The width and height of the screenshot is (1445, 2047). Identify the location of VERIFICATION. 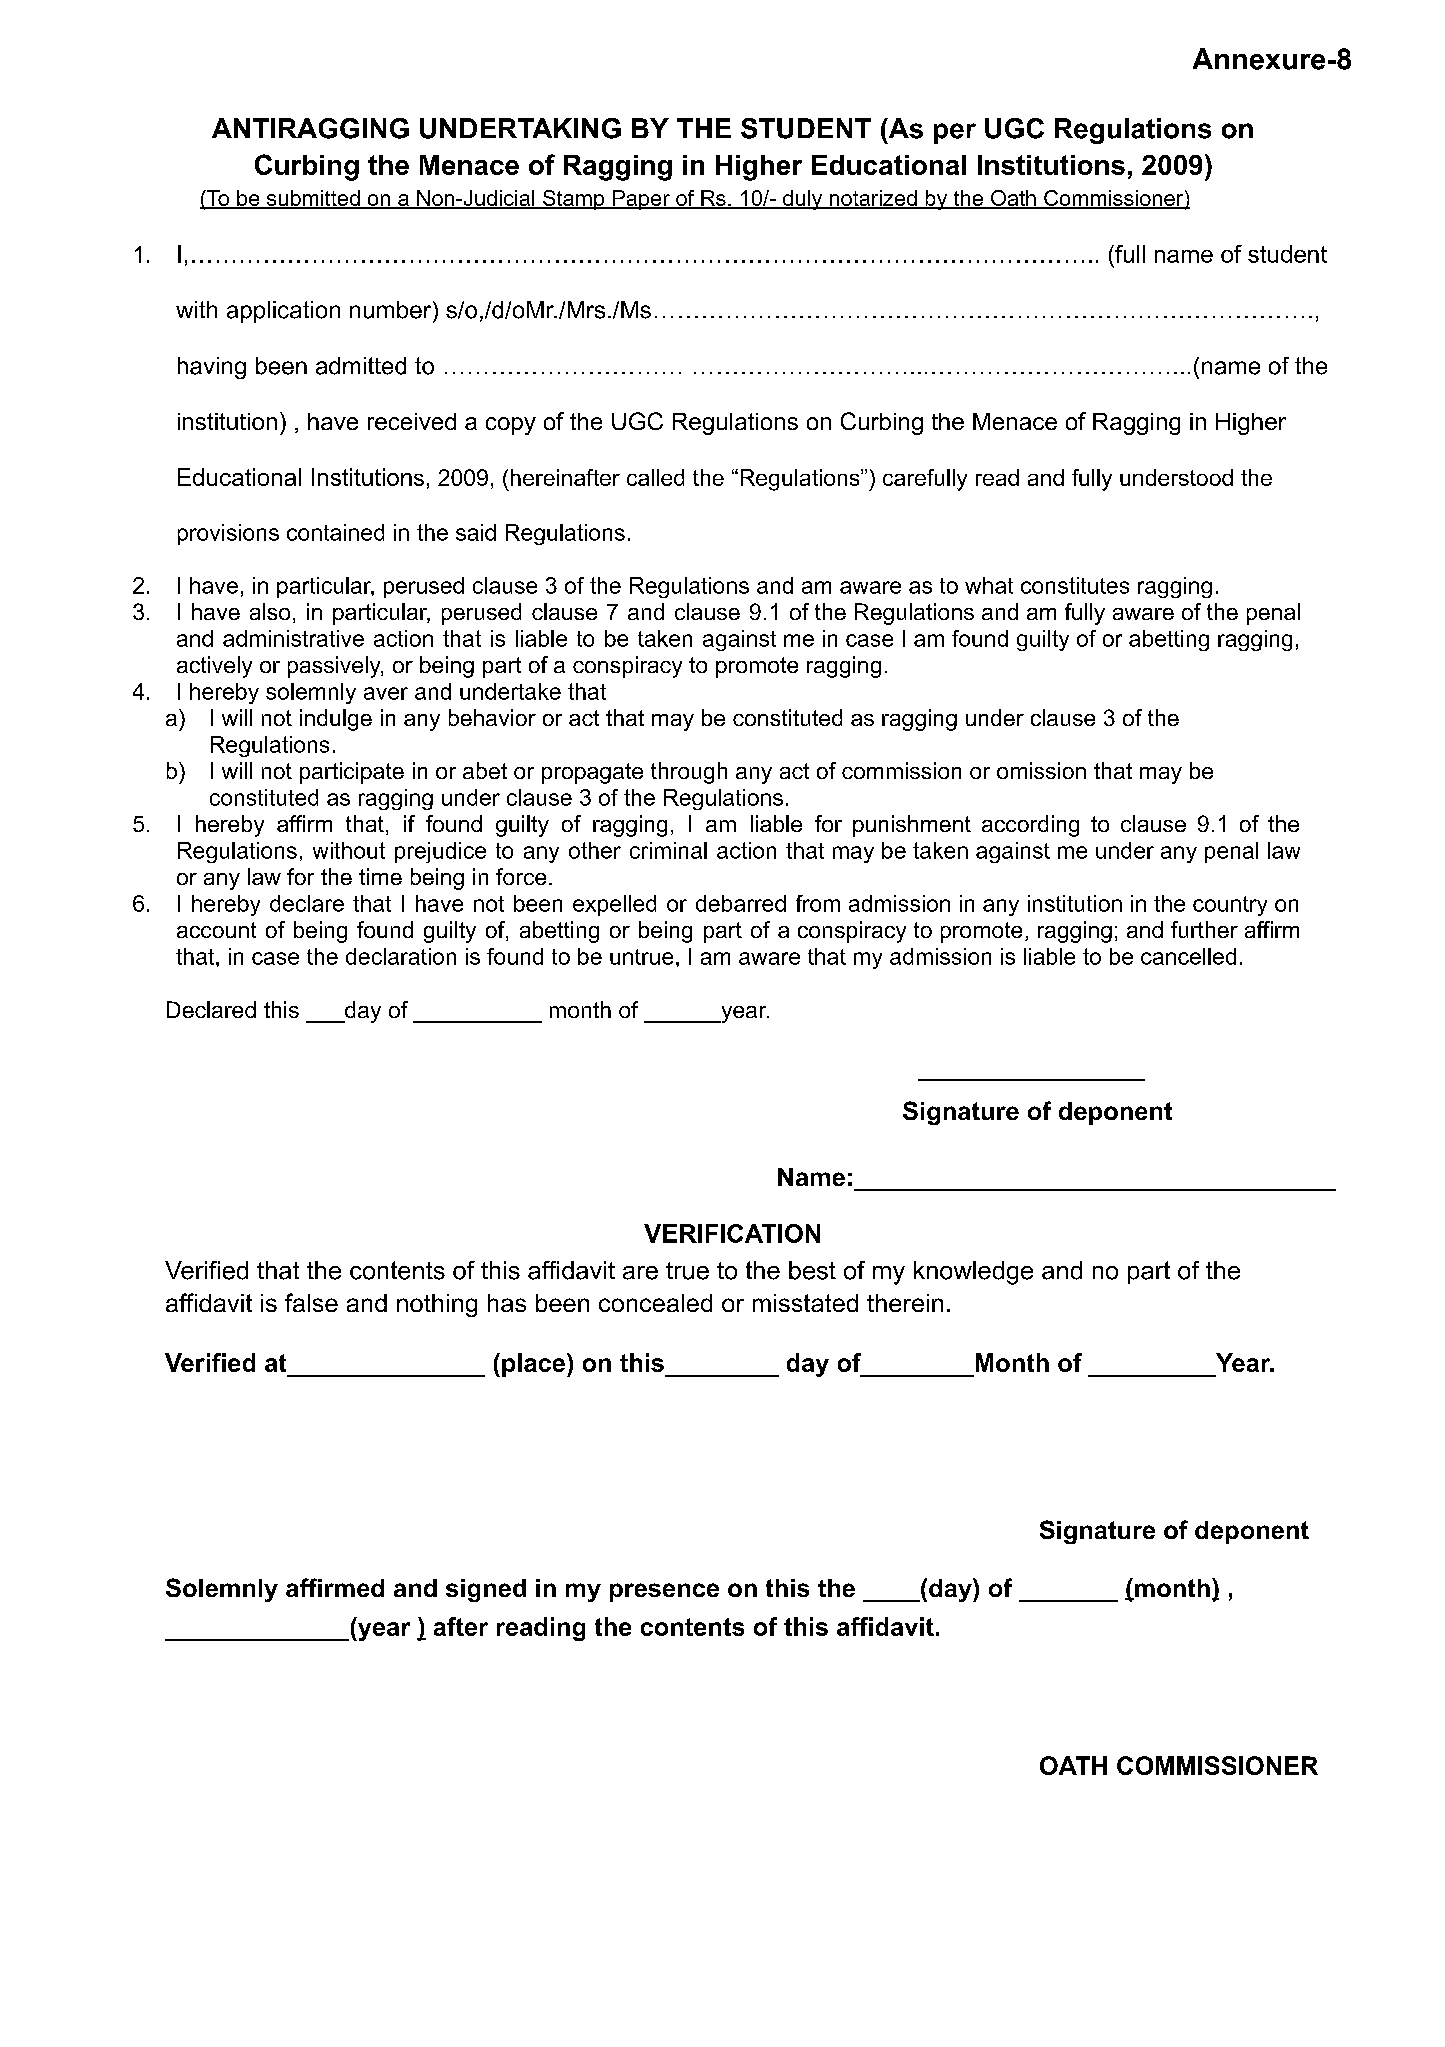
(732, 1233).
